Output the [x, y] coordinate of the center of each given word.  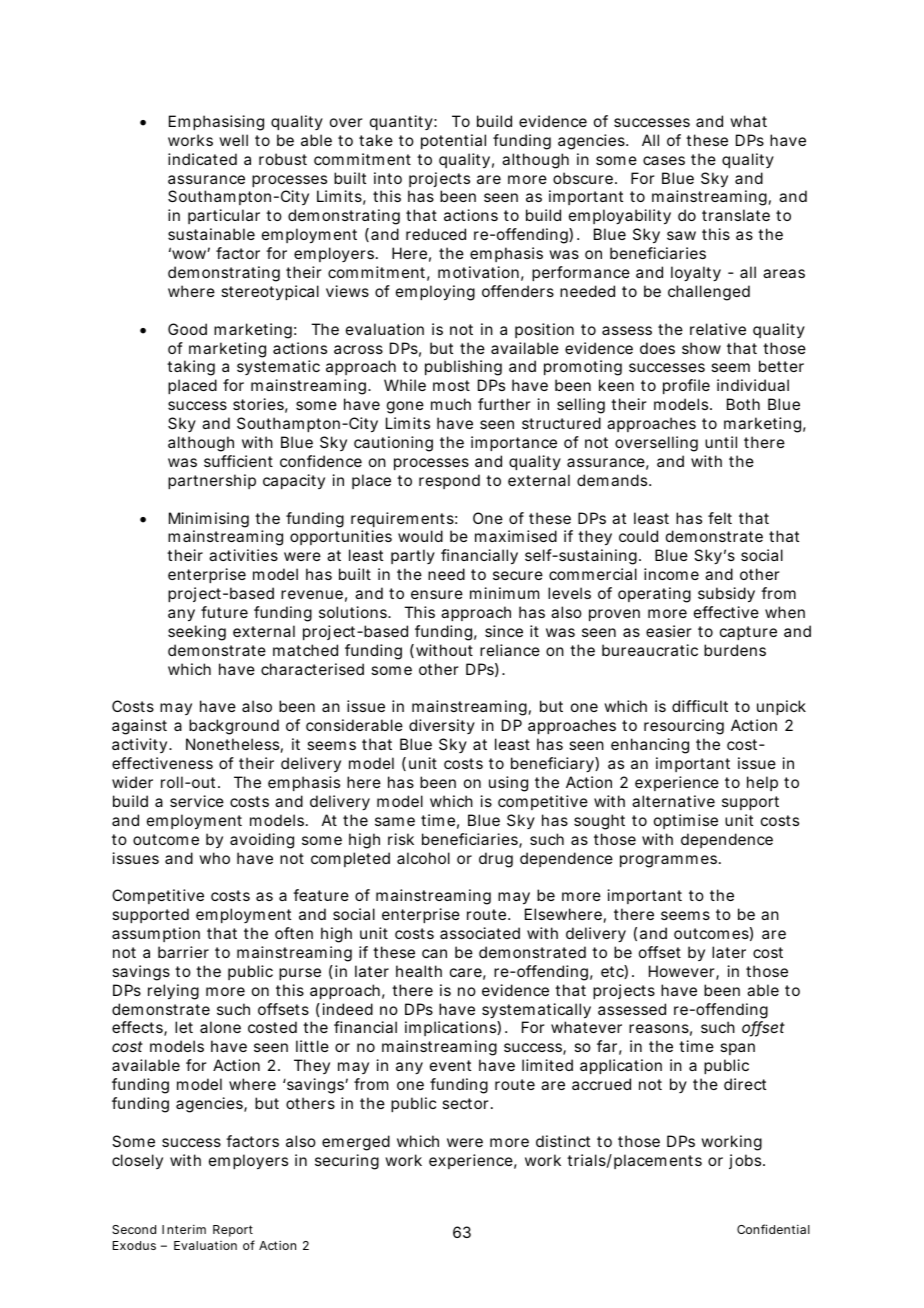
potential [453, 141]
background [234, 727]
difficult [700, 706]
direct [745, 1084]
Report [233, 1231]
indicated [202, 159]
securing [347, 1162]
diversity [442, 726]
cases [664, 160]
